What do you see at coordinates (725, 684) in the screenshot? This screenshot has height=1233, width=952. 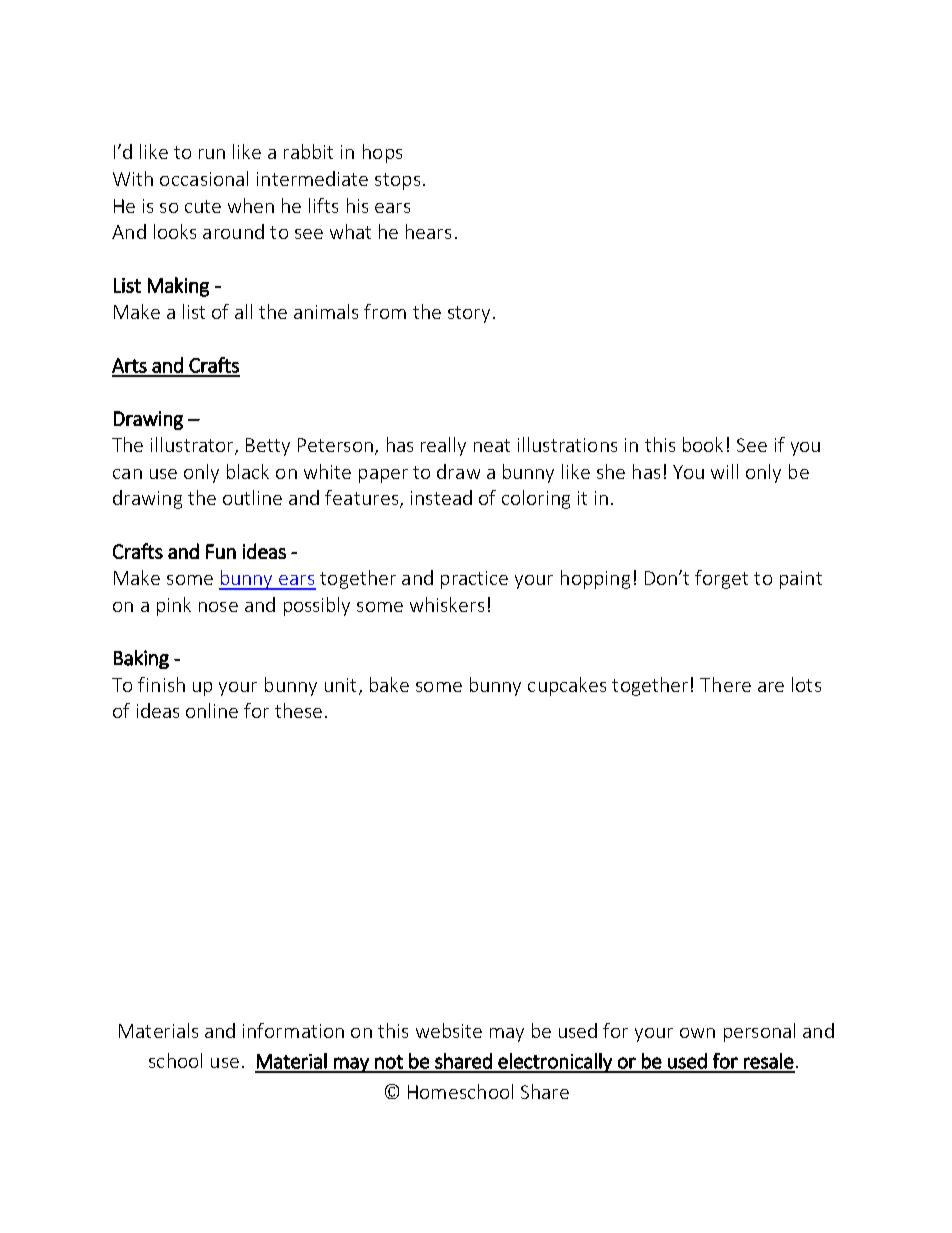 I see `There` at bounding box center [725, 684].
